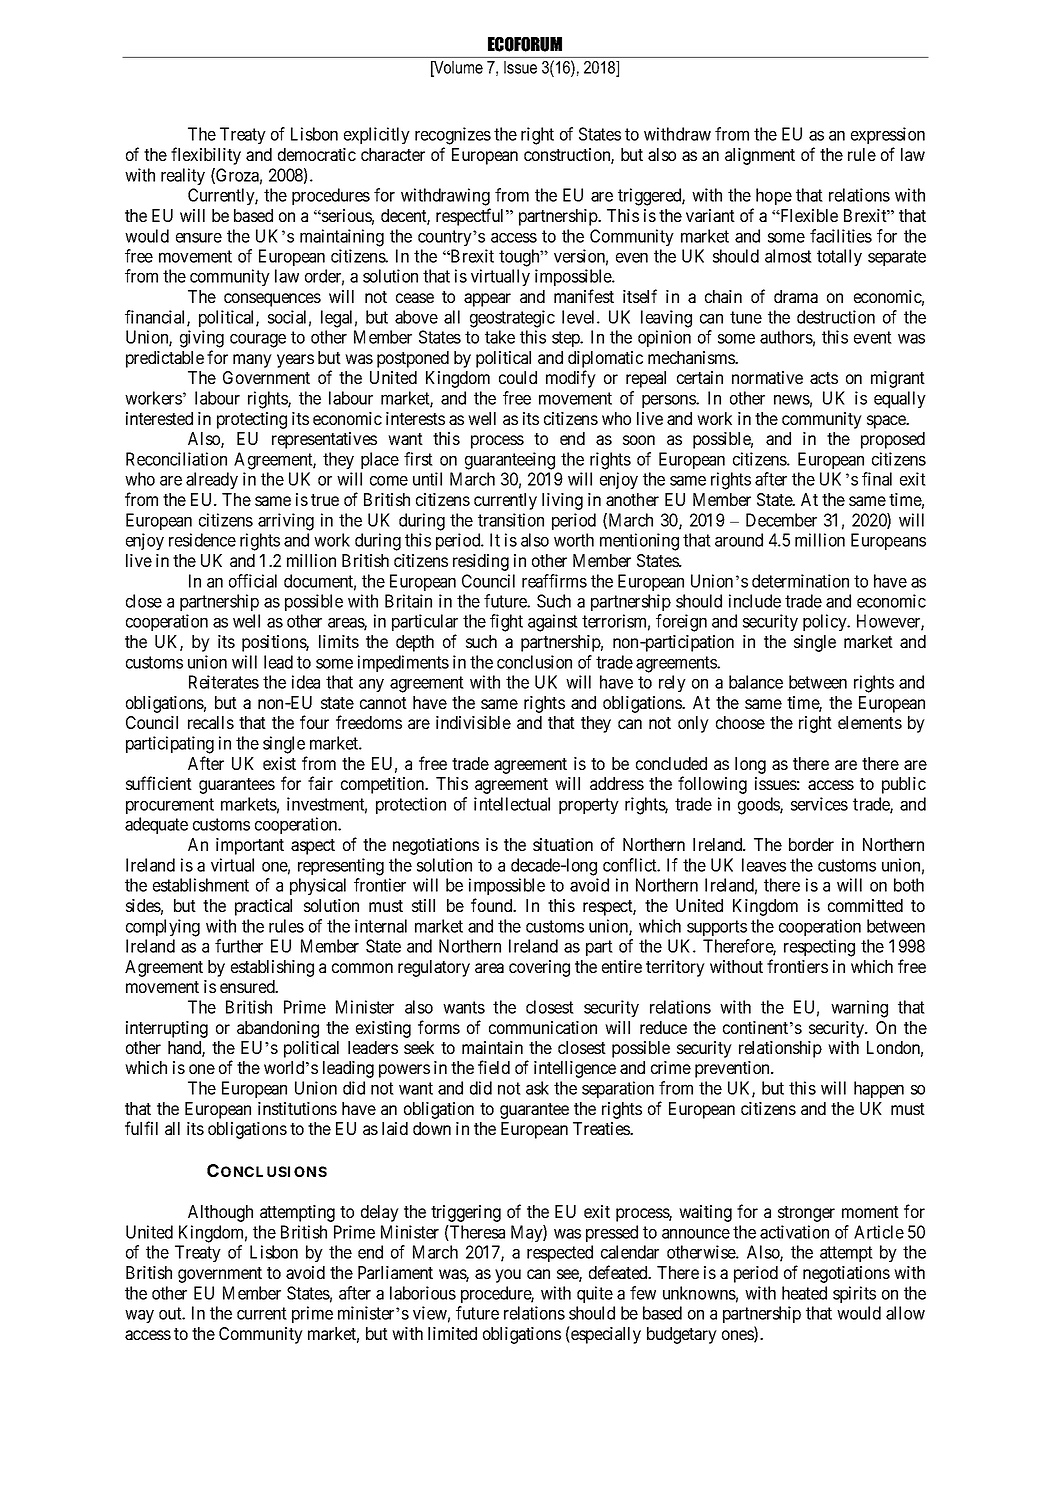  What do you see at coordinates (211, 722) in the screenshot?
I see `recalls` at bounding box center [211, 722].
